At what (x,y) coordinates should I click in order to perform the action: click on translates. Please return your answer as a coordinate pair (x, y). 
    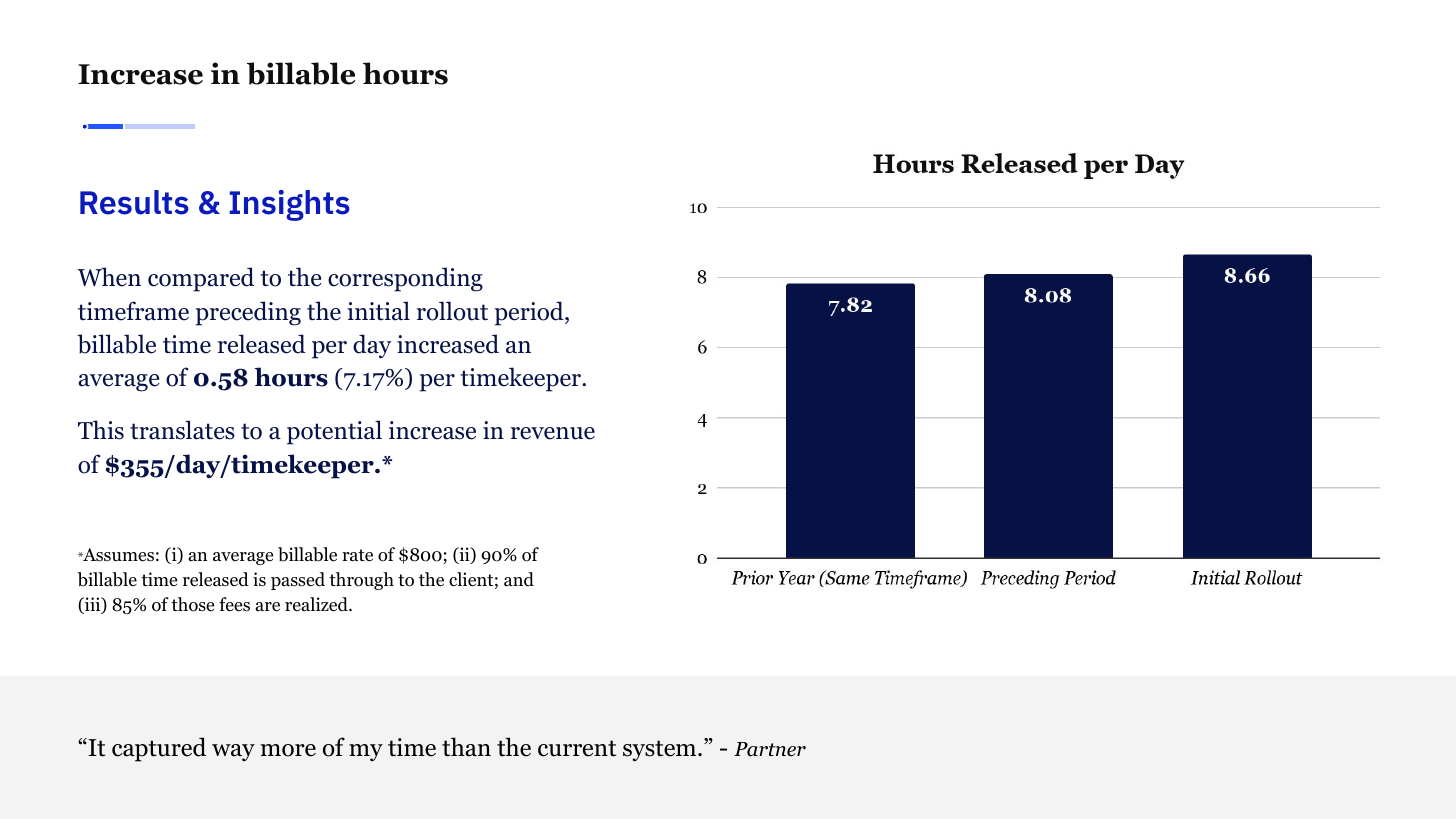
    Looking at the image, I should click on (182, 430).
